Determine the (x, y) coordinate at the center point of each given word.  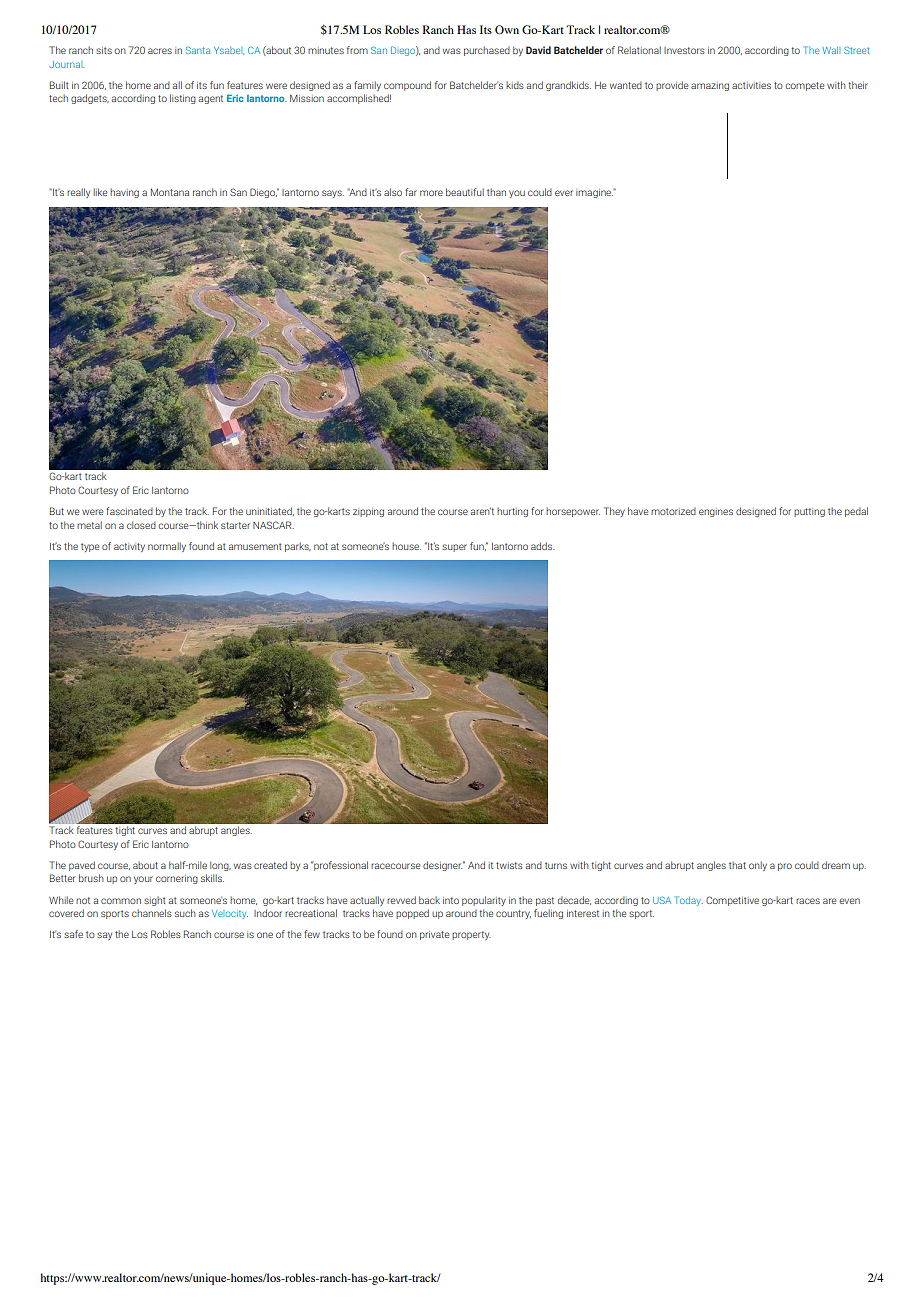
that (737, 865)
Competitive (732, 901)
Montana (170, 192)
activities (751, 85)
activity (129, 547)
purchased (487, 51)
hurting (512, 512)
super (454, 548)
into (451, 900)
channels (152, 913)
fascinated (129, 511)
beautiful (465, 192)
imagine (595, 193)
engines (716, 513)
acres (160, 51)
